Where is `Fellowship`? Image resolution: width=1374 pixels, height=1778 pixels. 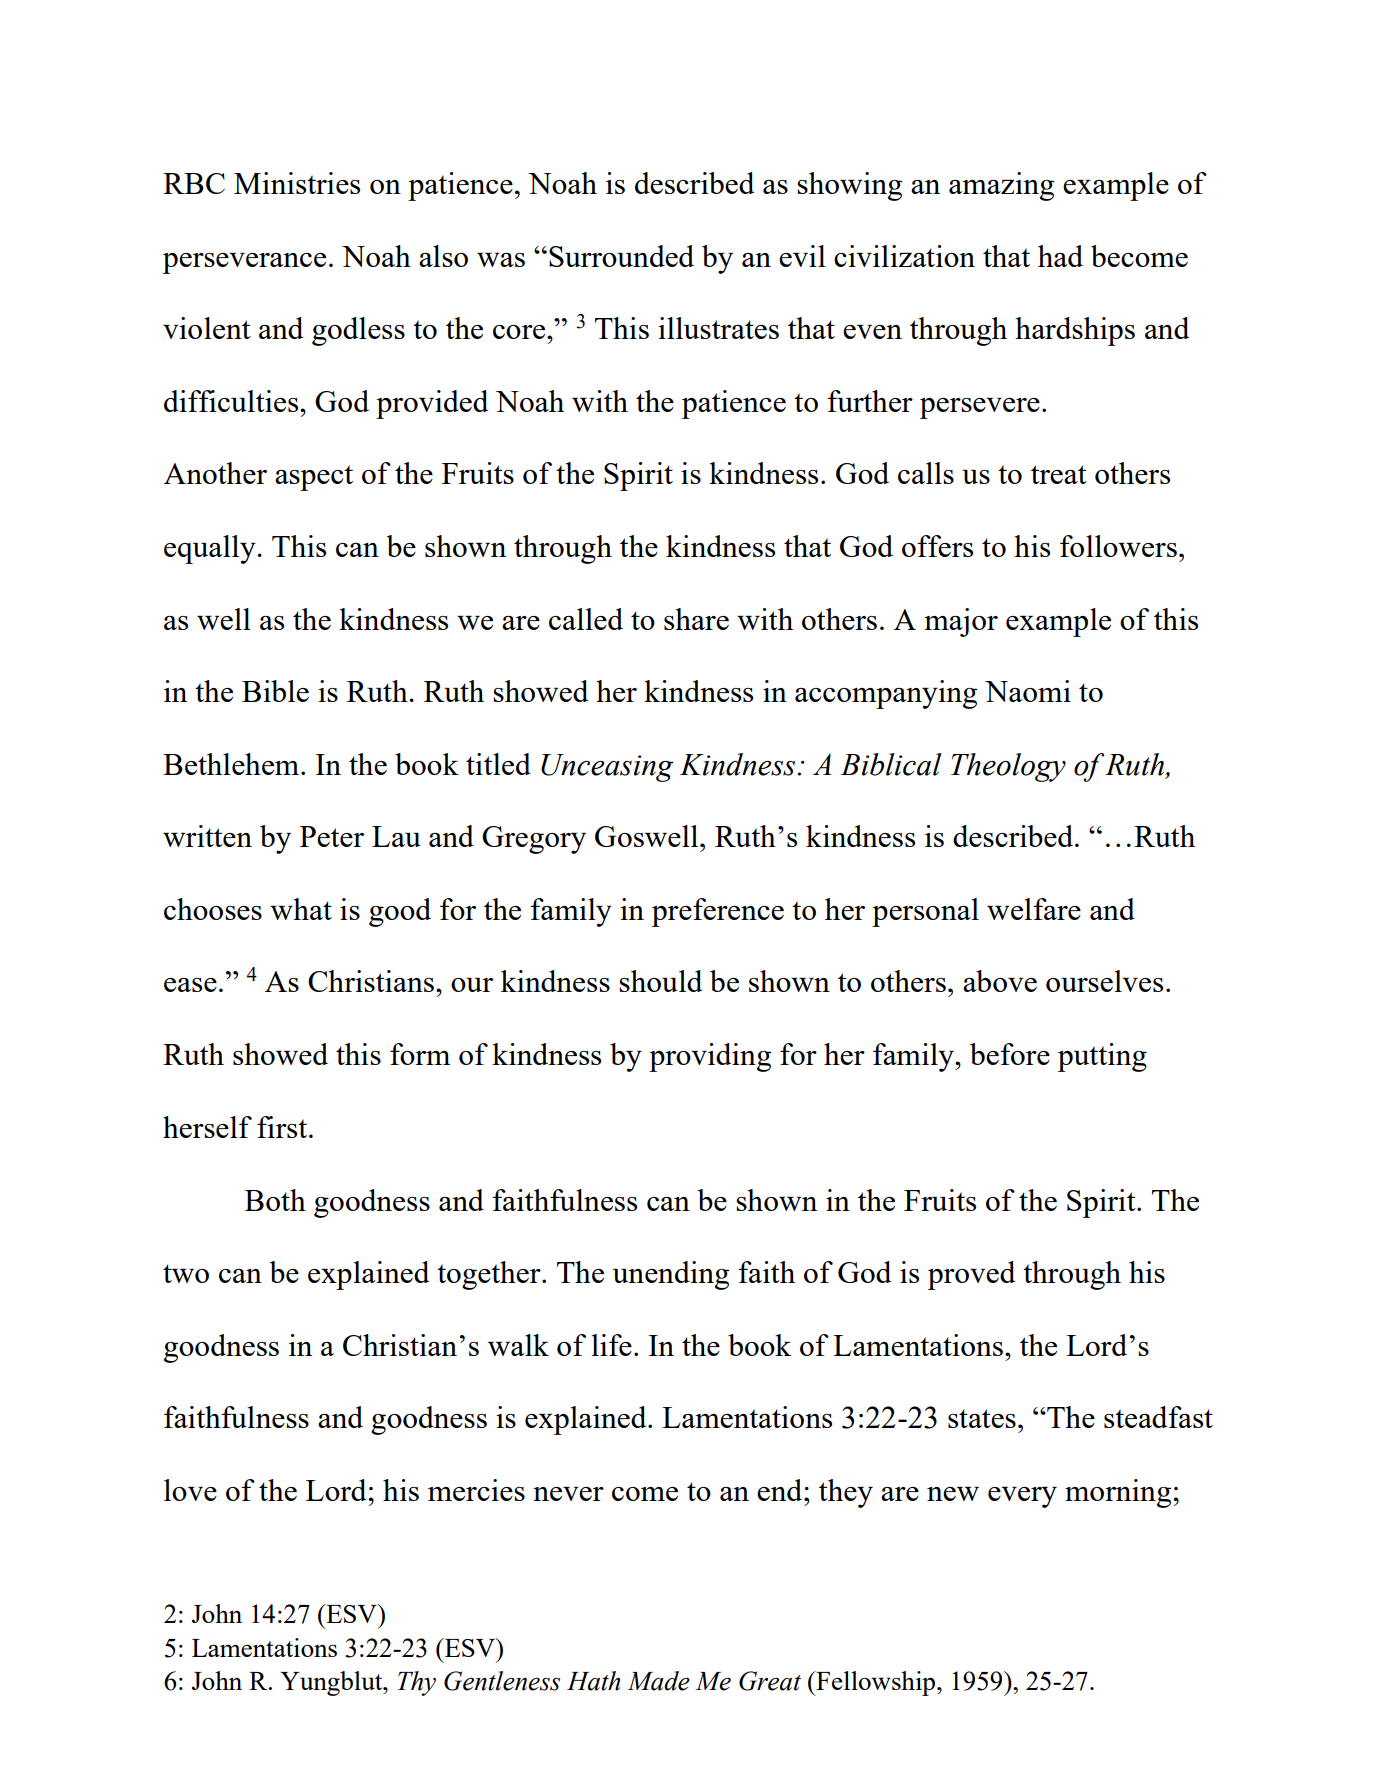
Fellowship is located at coordinates (876, 1683).
